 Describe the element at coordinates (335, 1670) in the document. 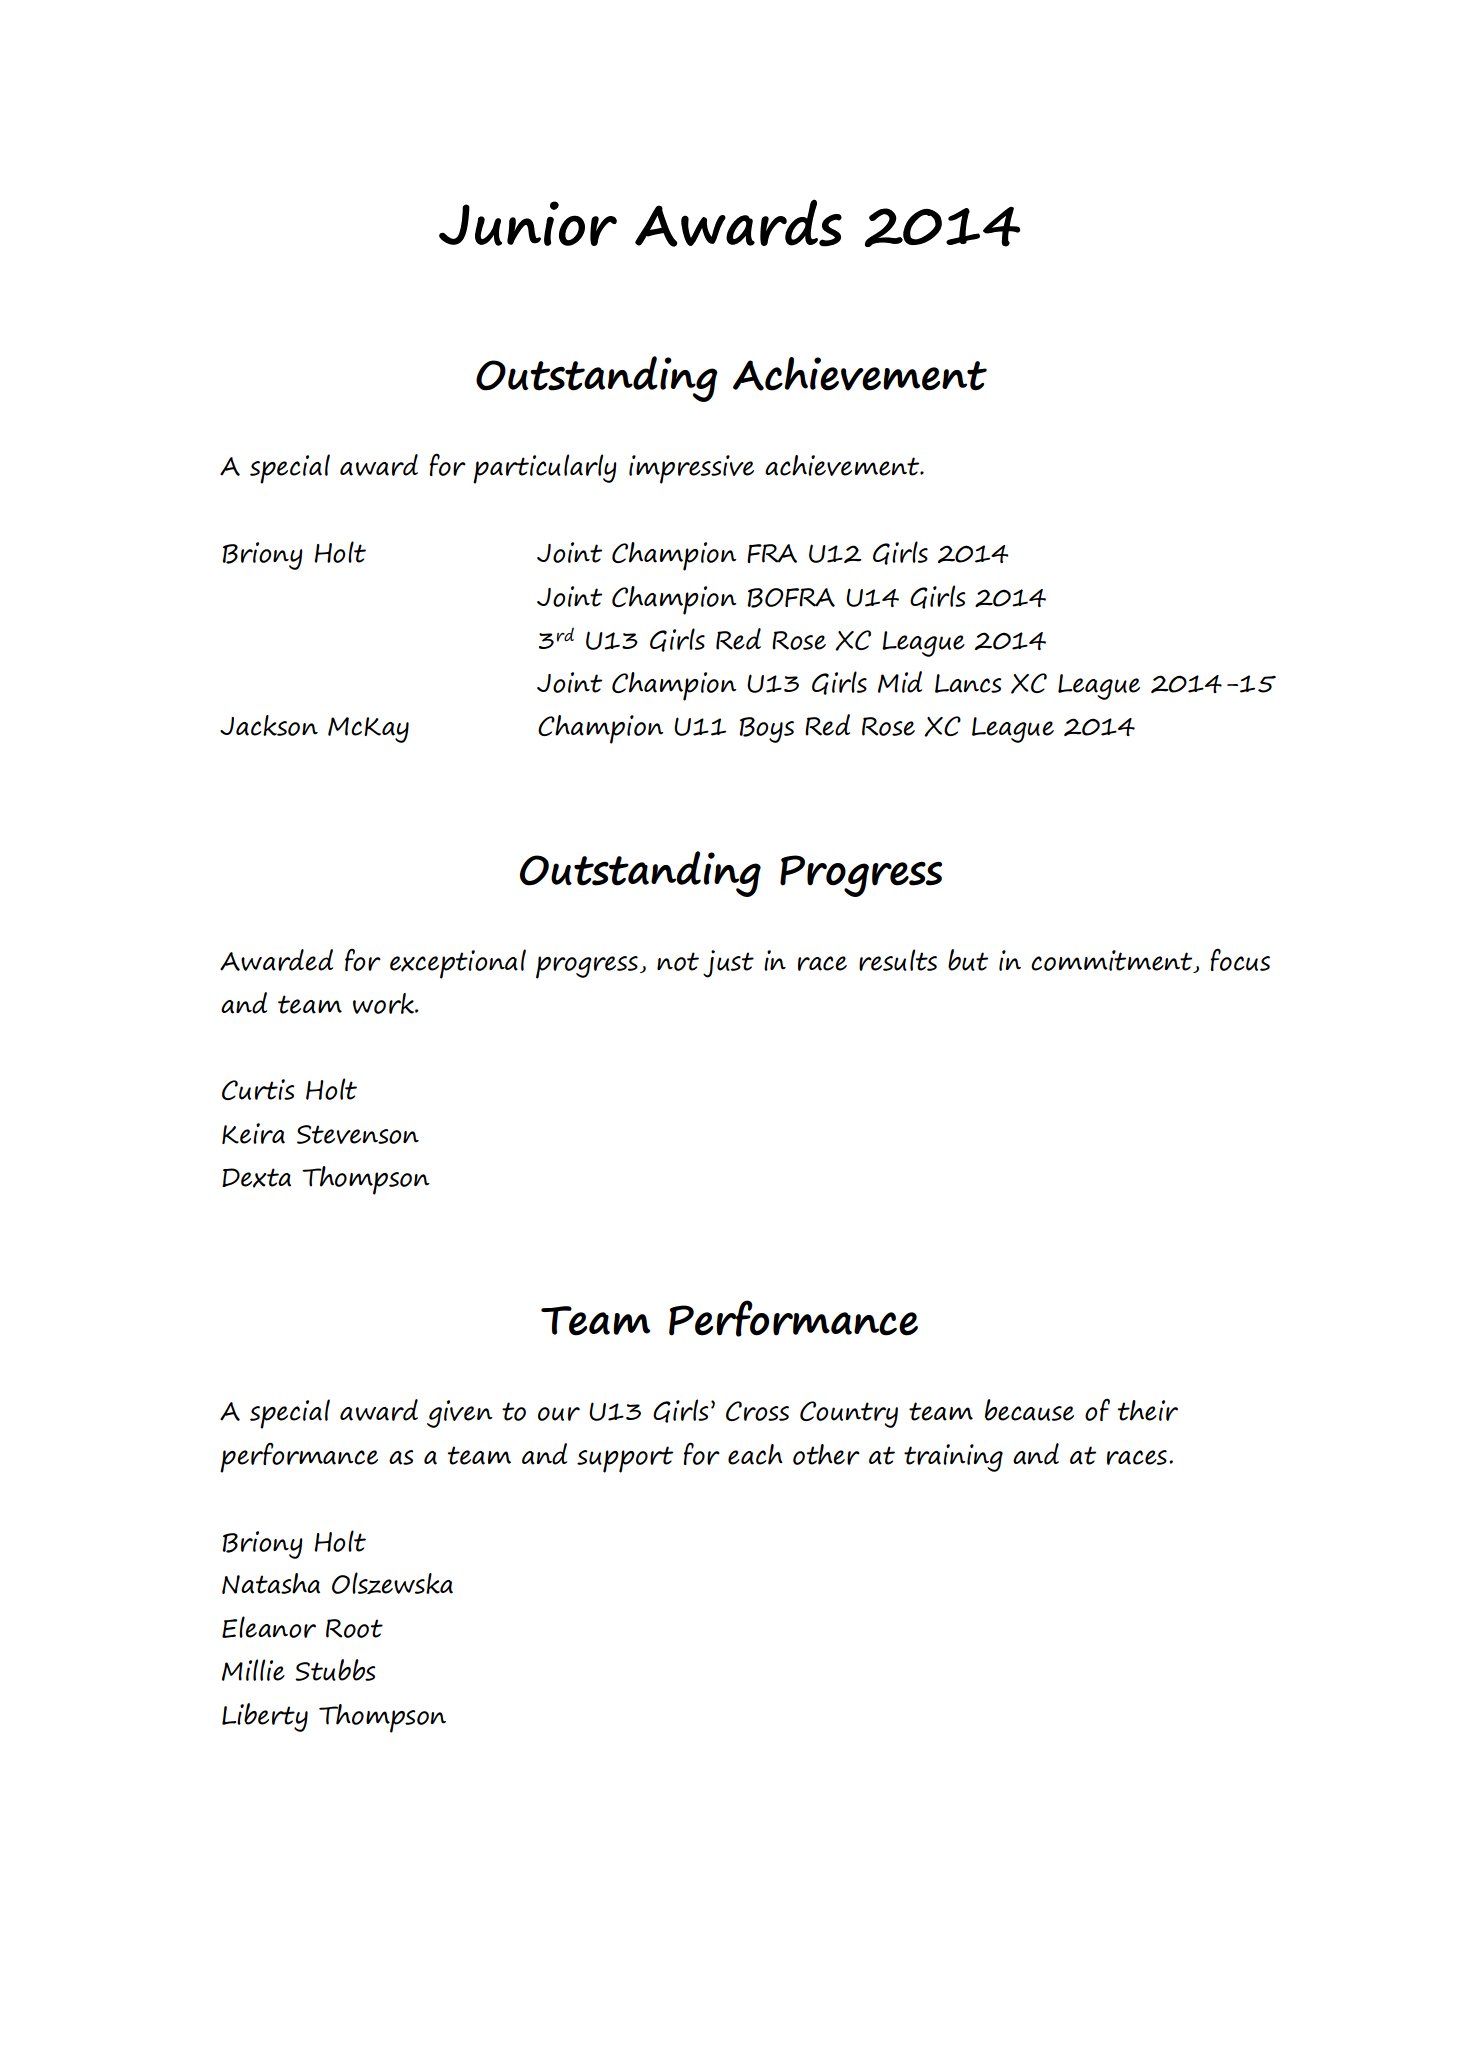

I see `Stubbs` at that location.
